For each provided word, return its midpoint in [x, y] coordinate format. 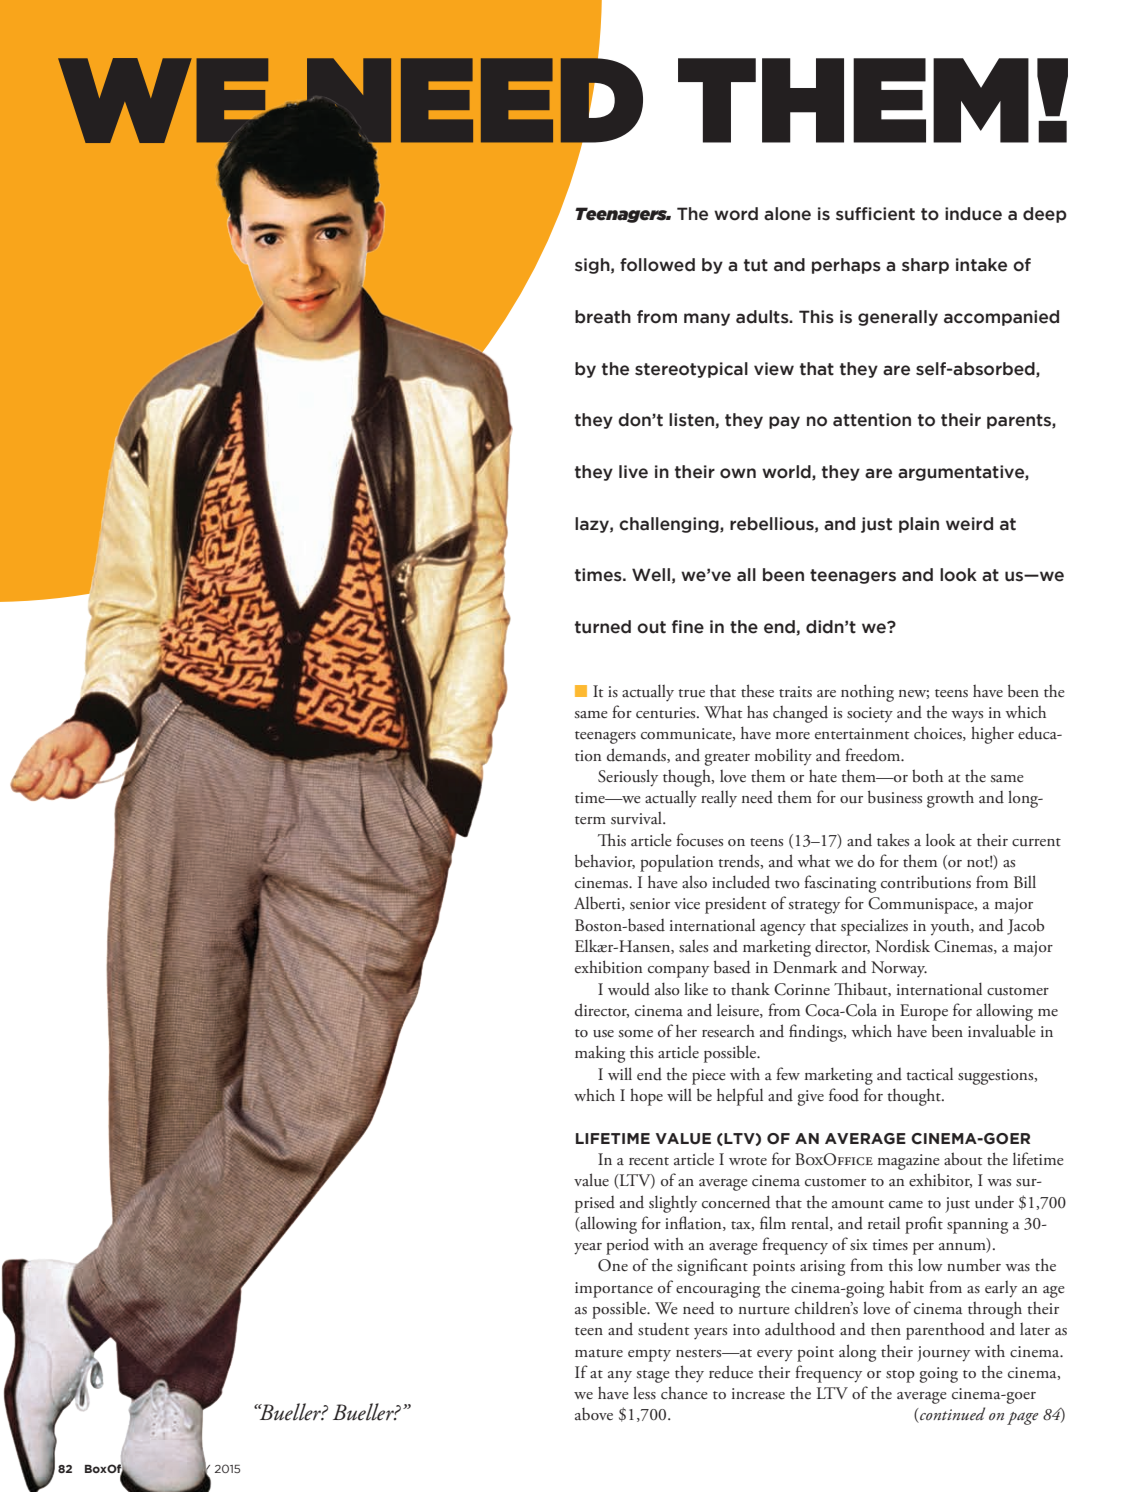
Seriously [628, 778]
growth [950, 799]
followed [657, 265]
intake [981, 265]
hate [823, 776]
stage [653, 1376]
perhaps [846, 266]
